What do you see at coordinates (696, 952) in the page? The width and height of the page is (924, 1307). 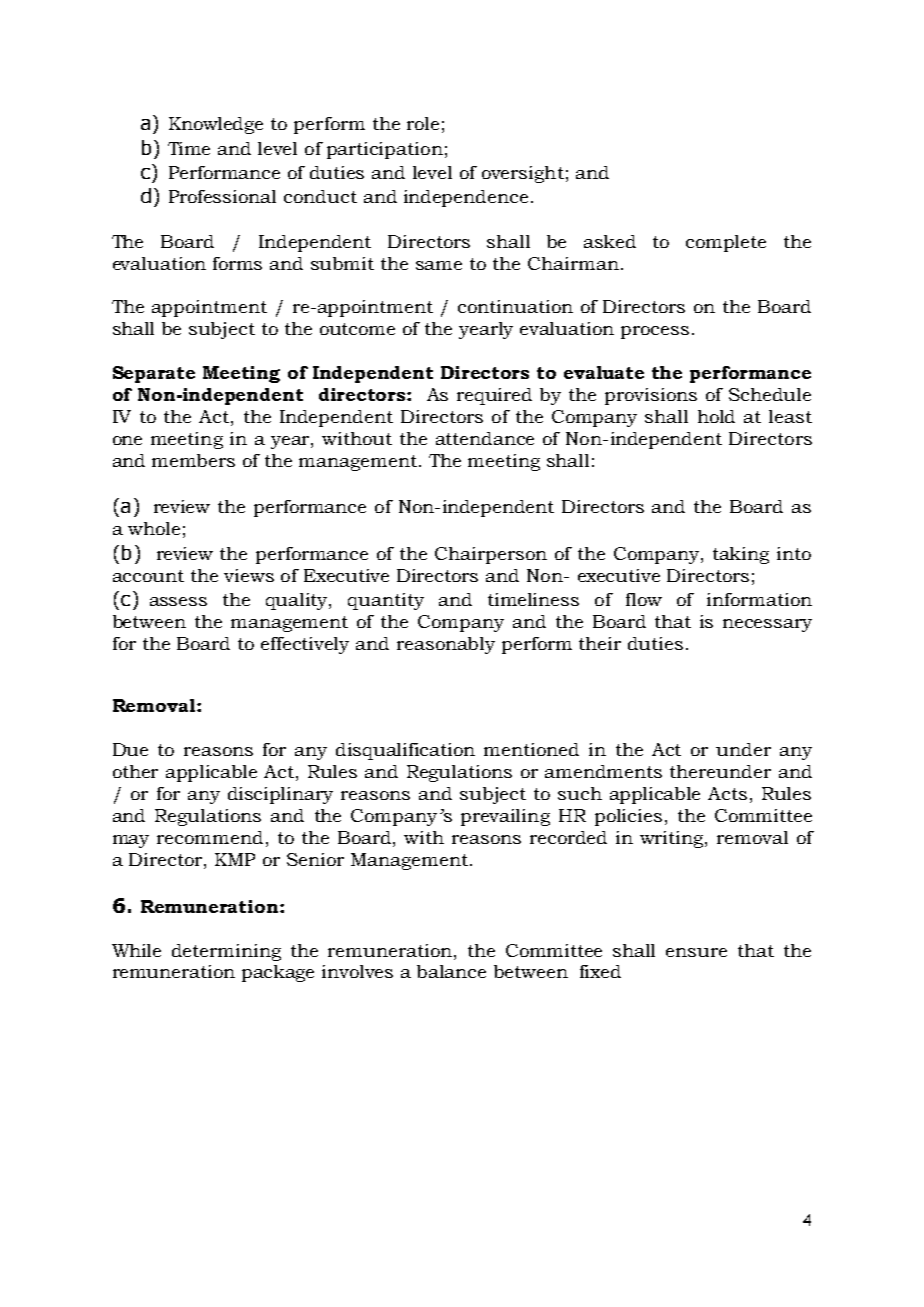 I see `ensure` at bounding box center [696, 952].
